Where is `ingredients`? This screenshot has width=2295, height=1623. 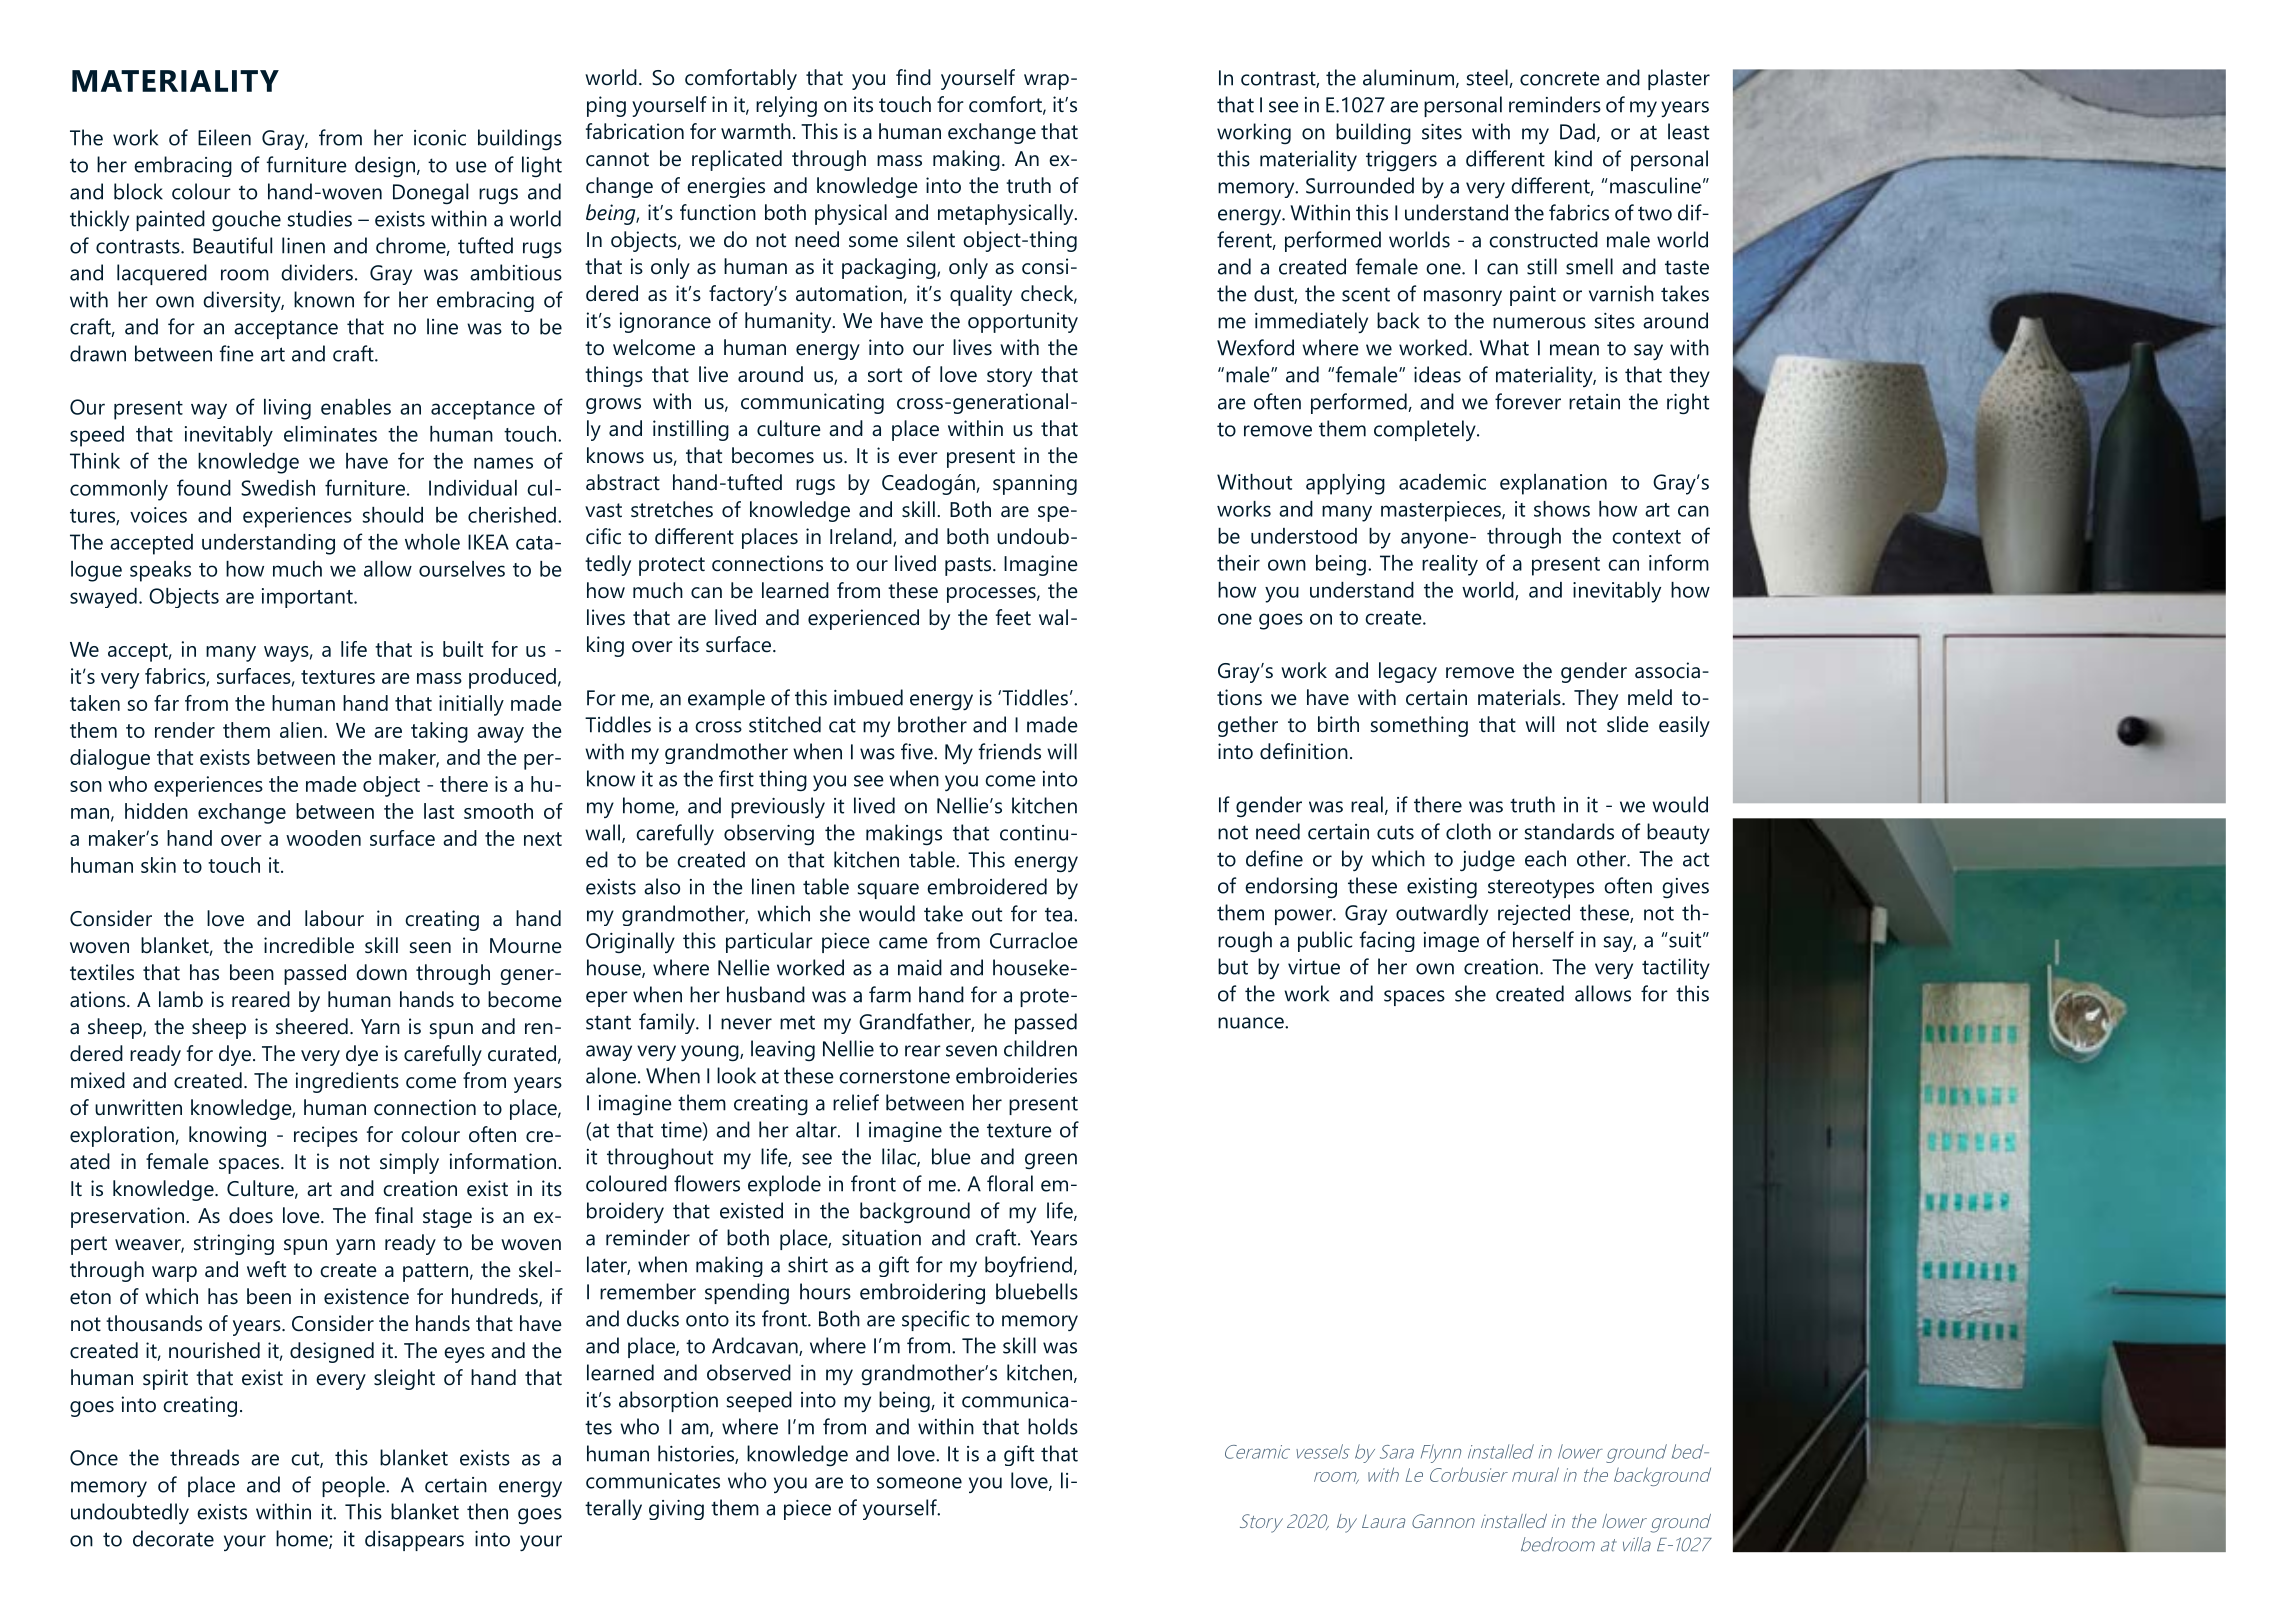
ingredients is located at coordinates (347, 1082).
